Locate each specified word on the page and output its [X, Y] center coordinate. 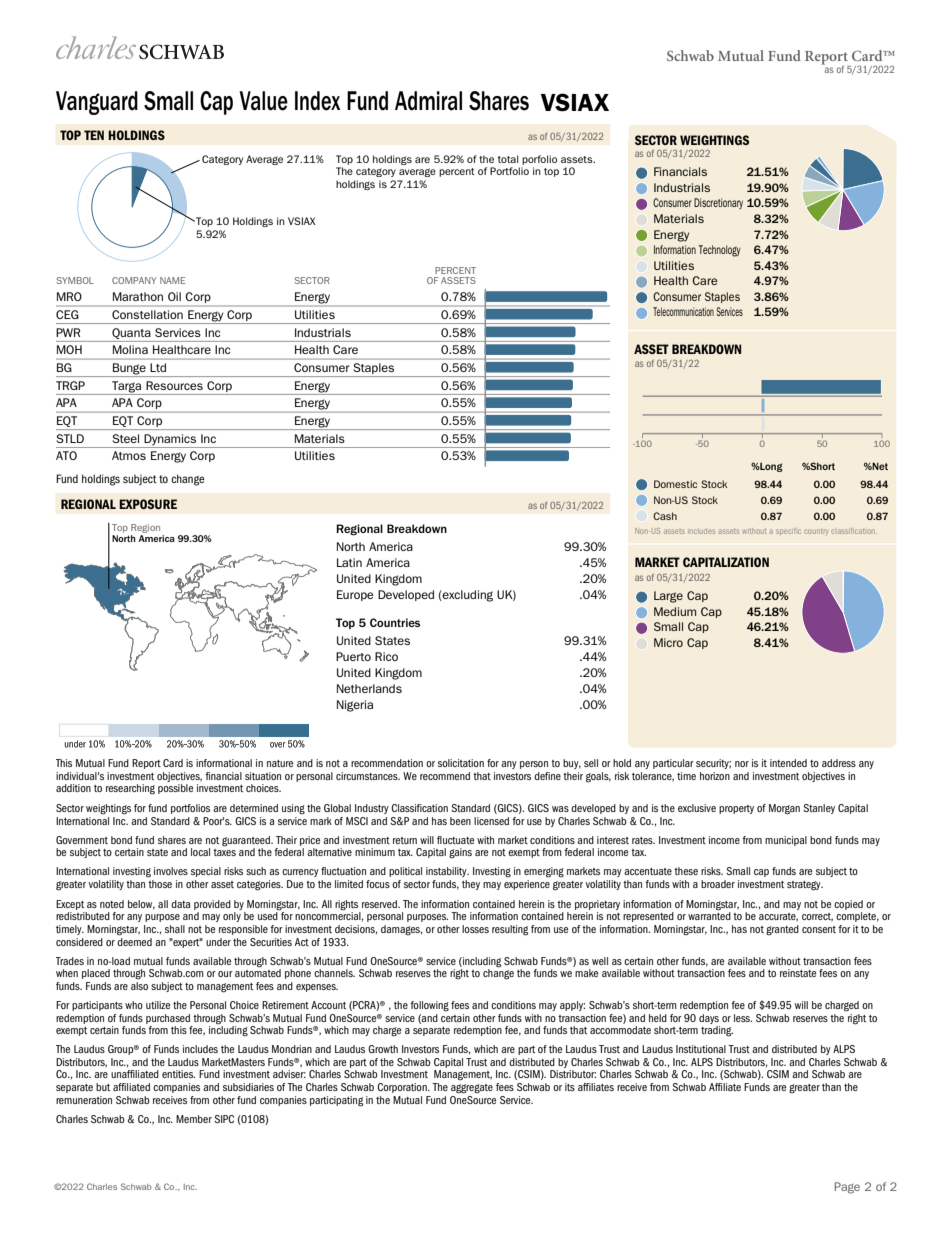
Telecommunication [683, 311]
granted [782, 930]
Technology [720, 251]
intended [788, 763]
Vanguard [97, 103]
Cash [665, 516]
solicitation [461, 763]
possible [175, 789]
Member [194, 1119]
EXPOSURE [148, 504]
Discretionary [718, 203]
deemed [134, 940]
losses [475, 929]
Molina [130, 349]
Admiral [428, 101]
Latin [349, 562]
